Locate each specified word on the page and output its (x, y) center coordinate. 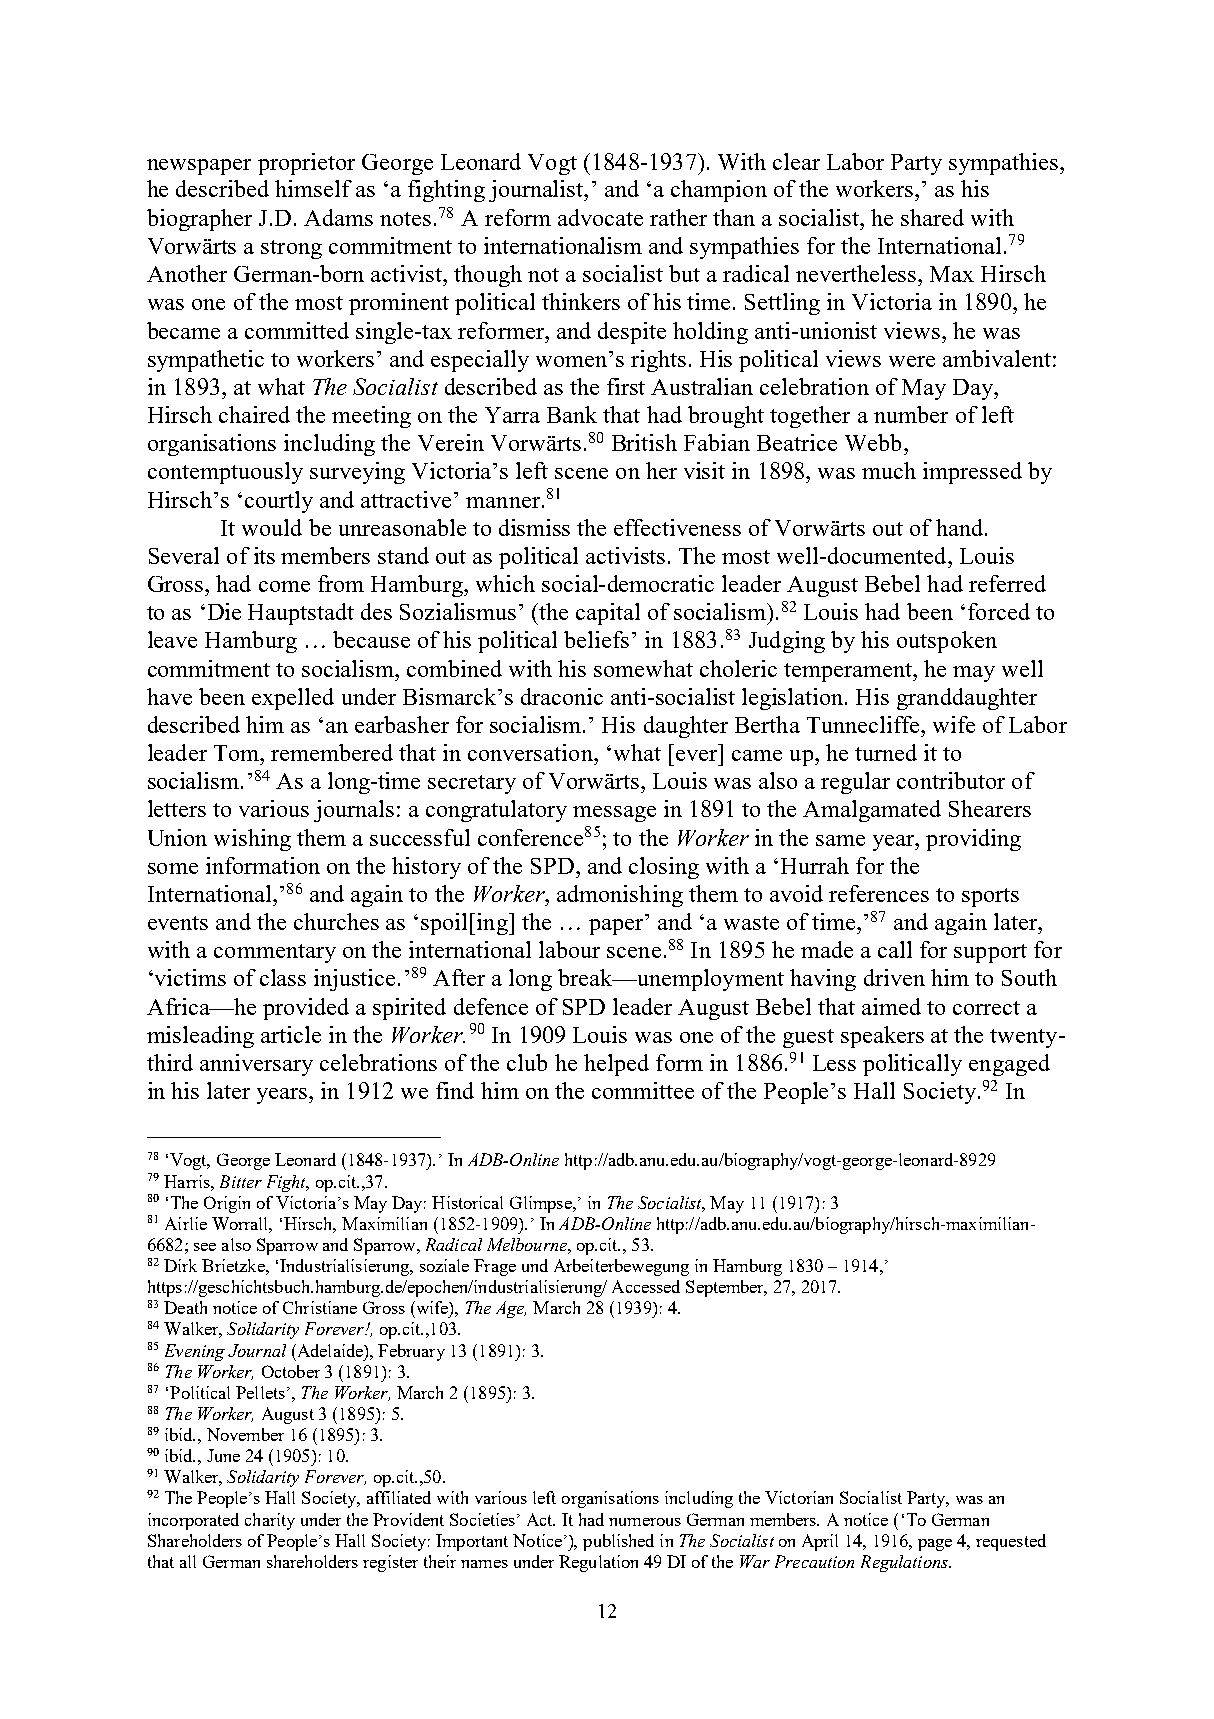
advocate (600, 217)
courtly (279, 502)
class (283, 977)
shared (932, 217)
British (644, 442)
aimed (891, 1006)
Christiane (320, 1307)
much (889, 470)
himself (313, 188)
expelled (293, 699)
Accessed (646, 1286)
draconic (562, 696)
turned (886, 752)
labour (569, 949)
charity (270, 1521)
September (726, 1288)
